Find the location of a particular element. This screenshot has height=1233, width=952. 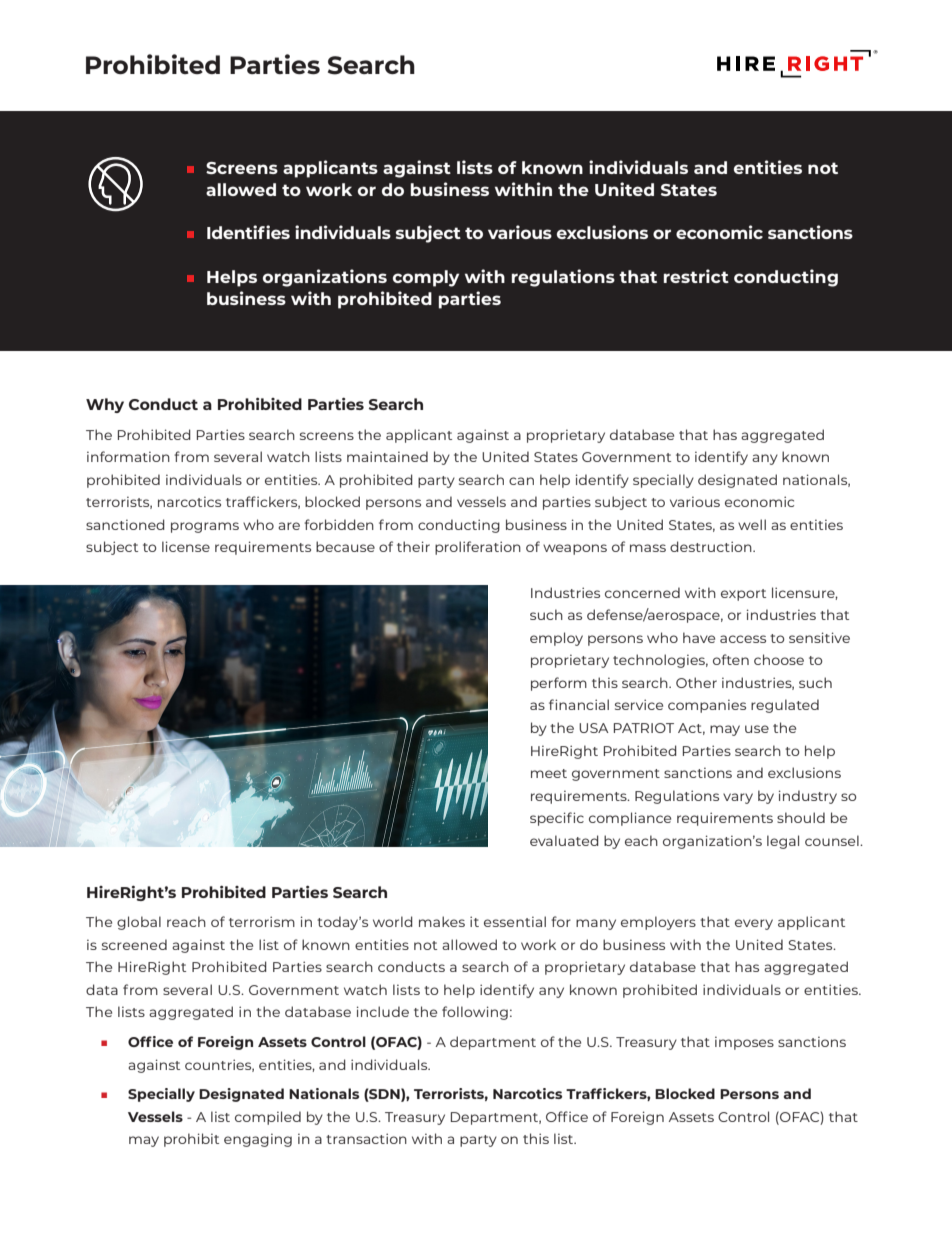

imposes is located at coordinates (744, 1043).
